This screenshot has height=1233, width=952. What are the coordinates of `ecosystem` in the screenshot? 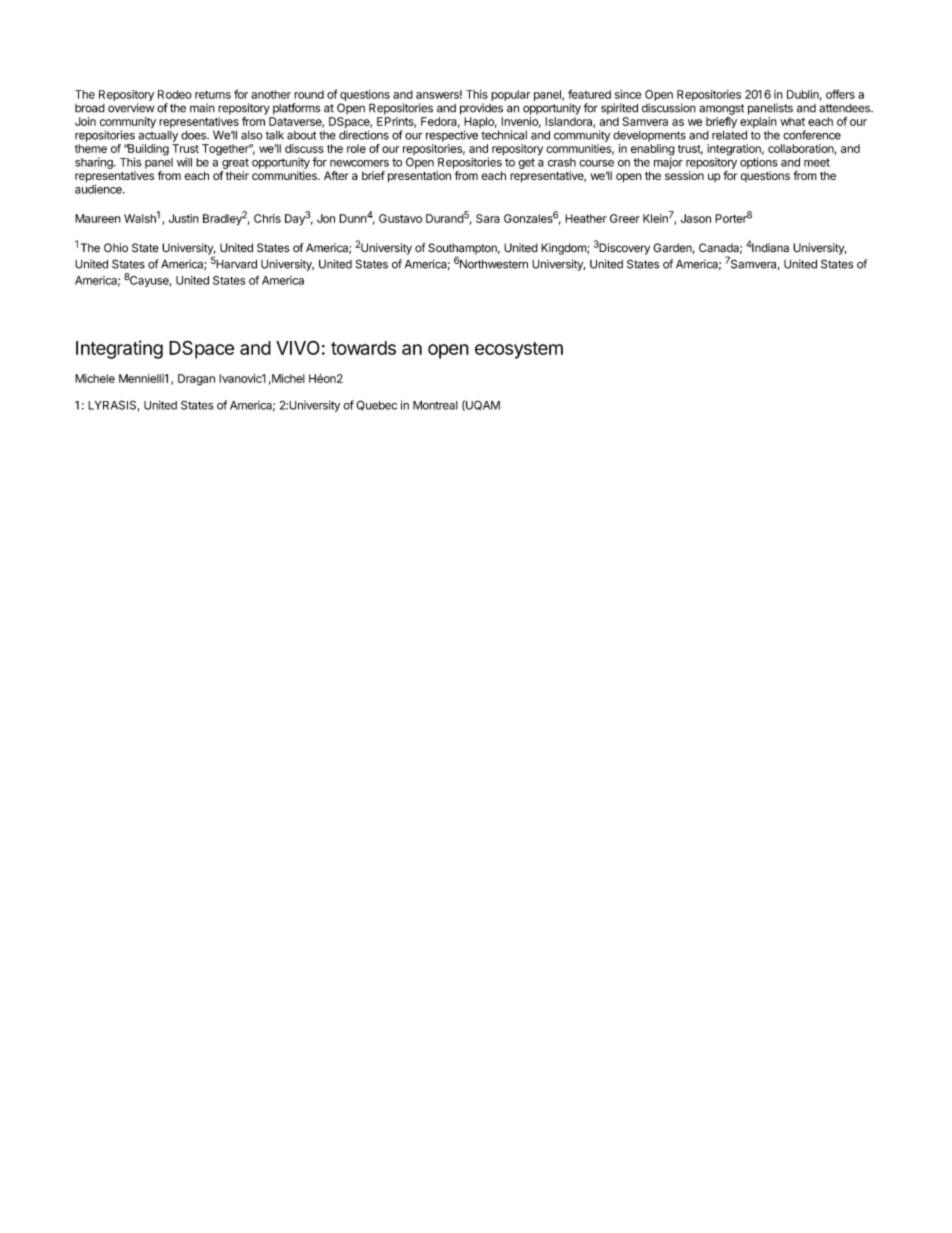 It's located at (519, 350).
